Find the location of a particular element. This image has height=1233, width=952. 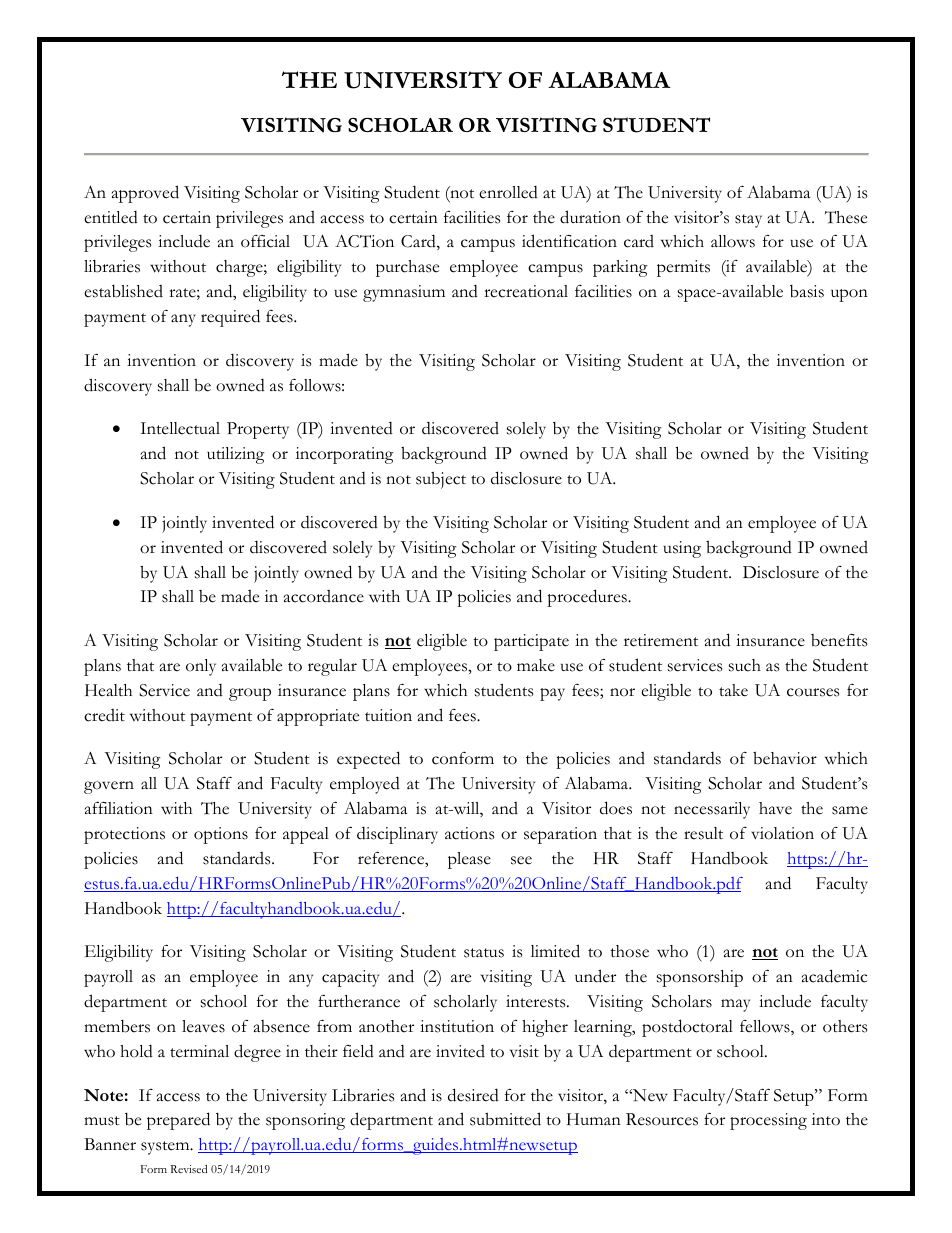

prepared is located at coordinates (178, 1121).
